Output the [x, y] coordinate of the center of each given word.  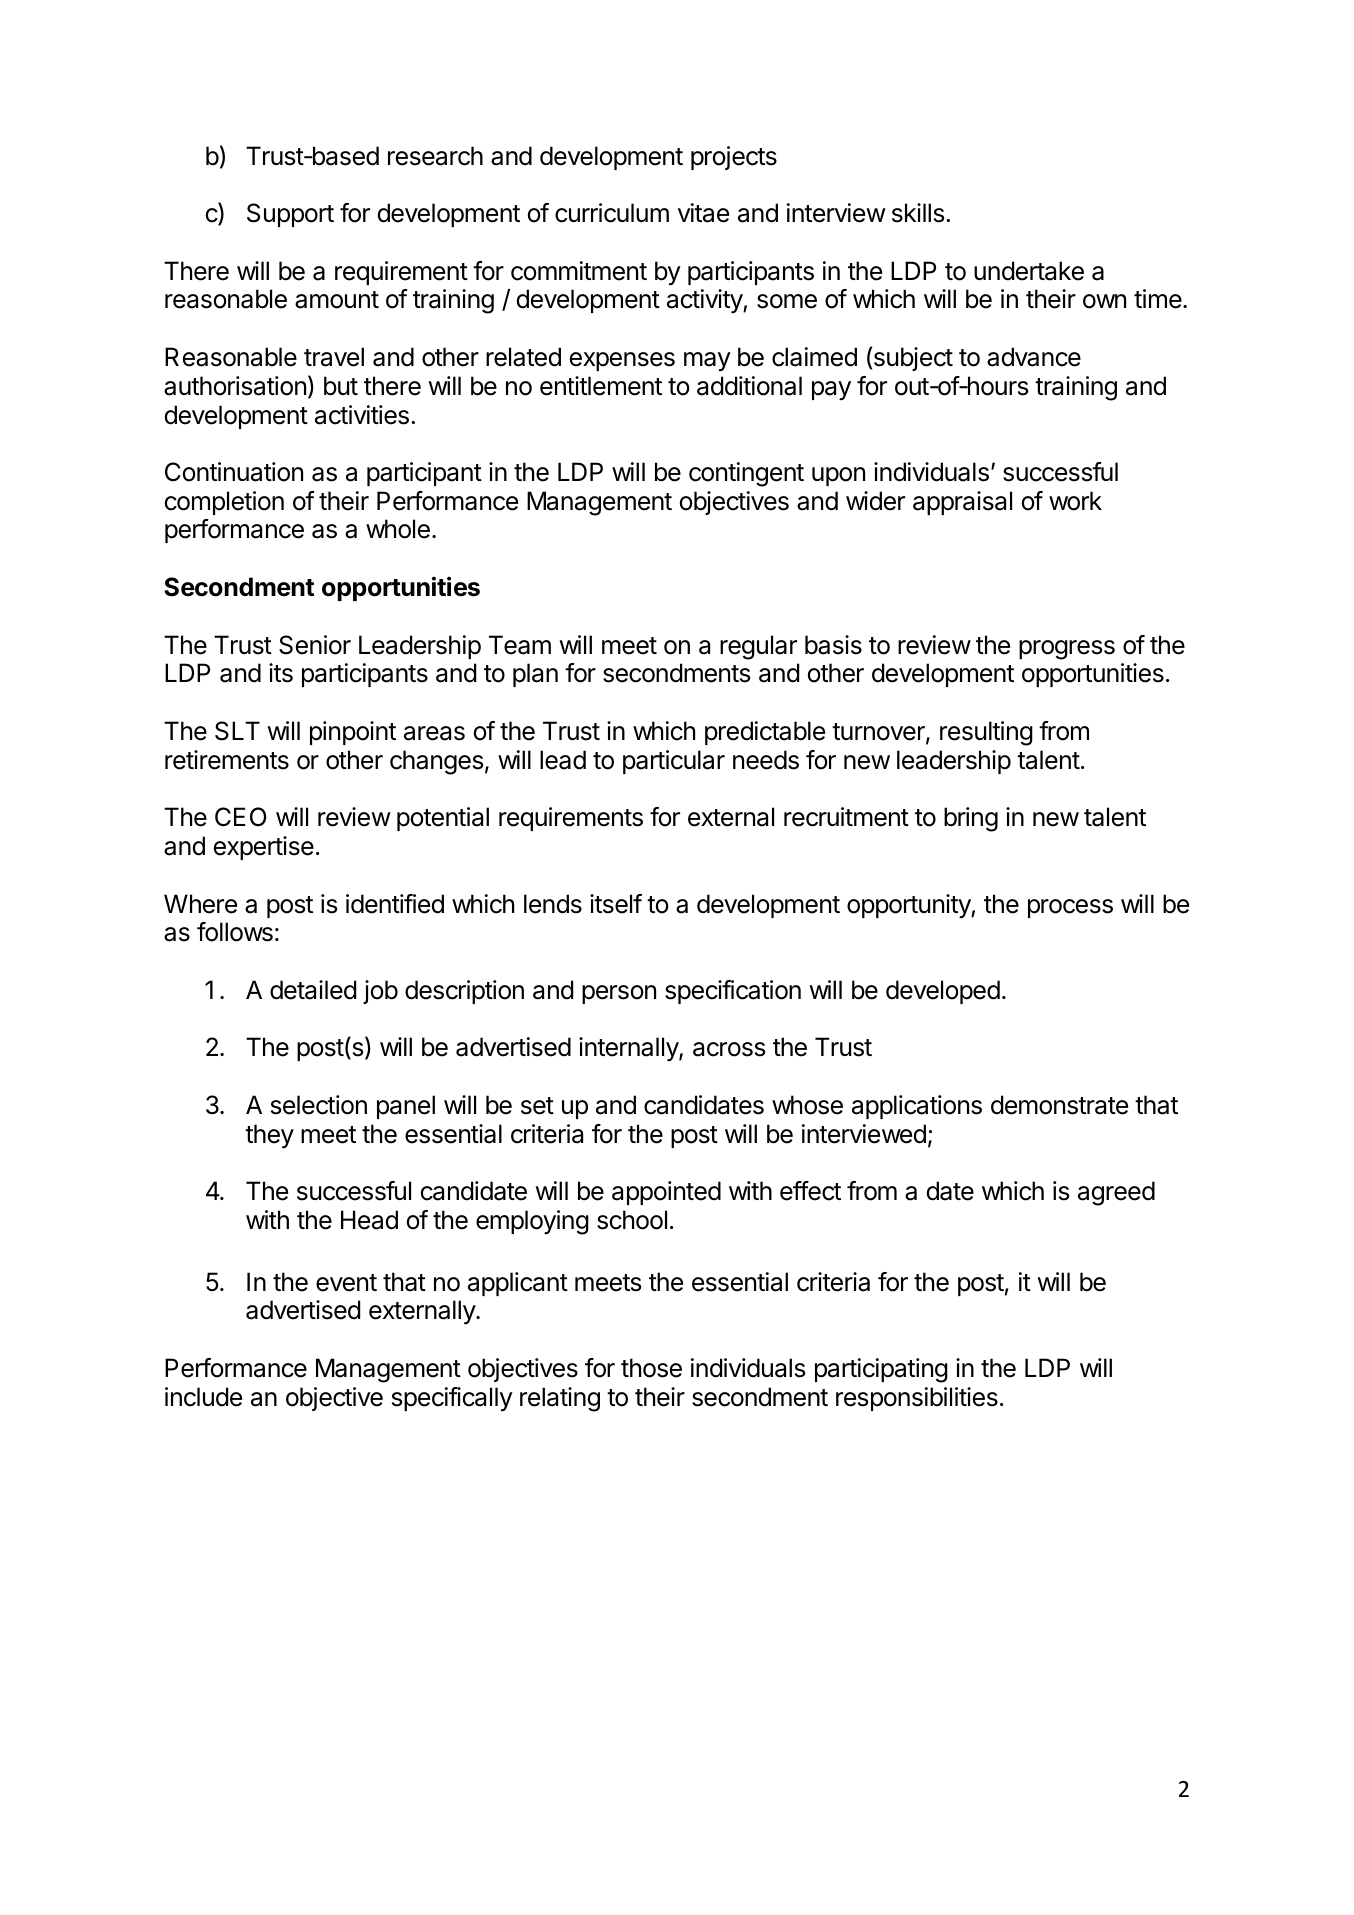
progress [1067, 650]
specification [733, 992]
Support [290, 215]
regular [758, 647]
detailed [313, 990]
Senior [315, 645]
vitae [703, 213]
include [203, 1397]
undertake [1029, 271]
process [1070, 908]
